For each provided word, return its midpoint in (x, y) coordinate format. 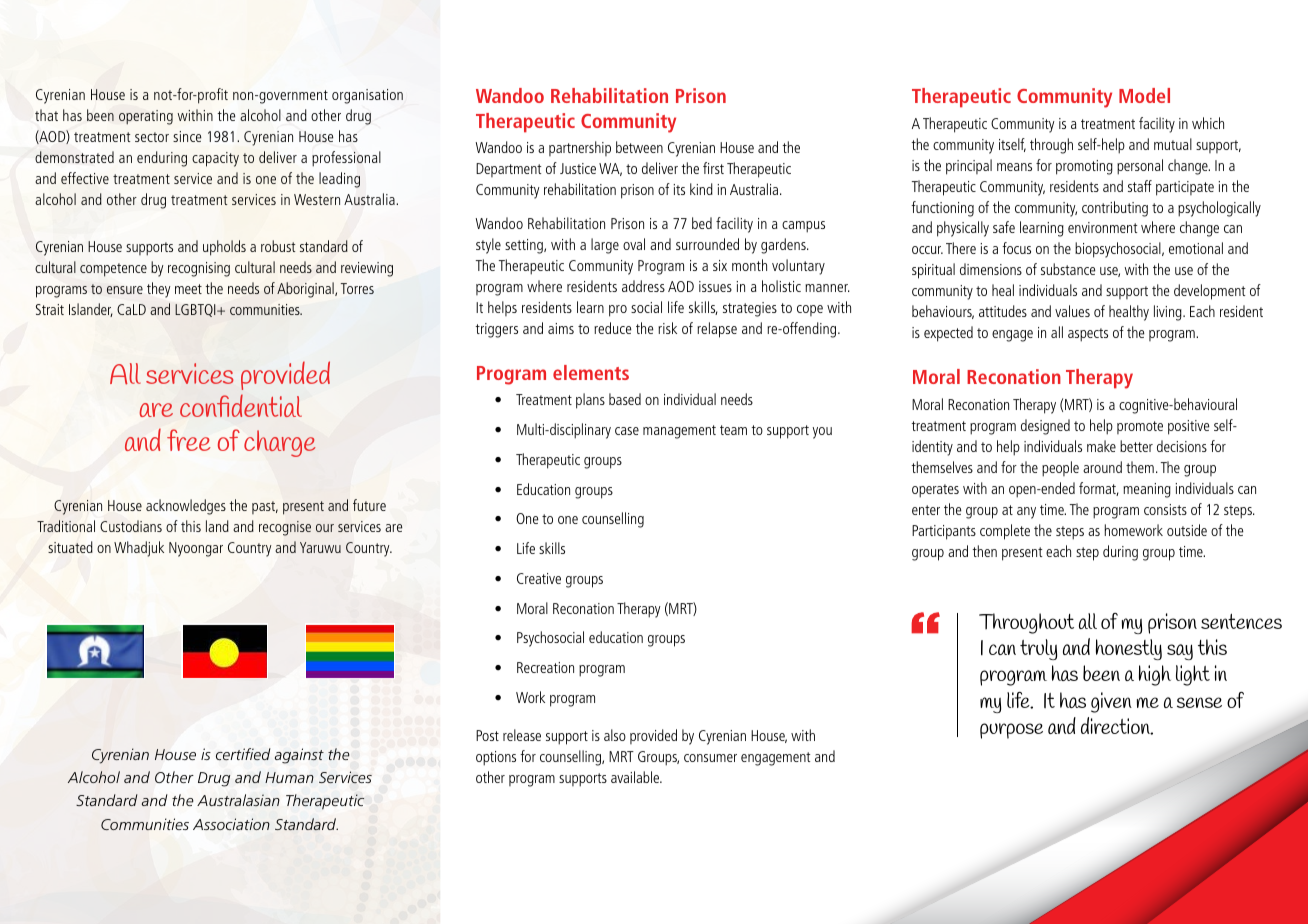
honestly (1129, 649)
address (643, 286)
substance (1068, 269)
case (627, 431)
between (639, 147)
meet (188, 289)
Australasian (238, 800)
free (189, 440)
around (1102, 467)
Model (1144, 95)
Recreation (545, 667)
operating (146, 117)
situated (70, 547)
